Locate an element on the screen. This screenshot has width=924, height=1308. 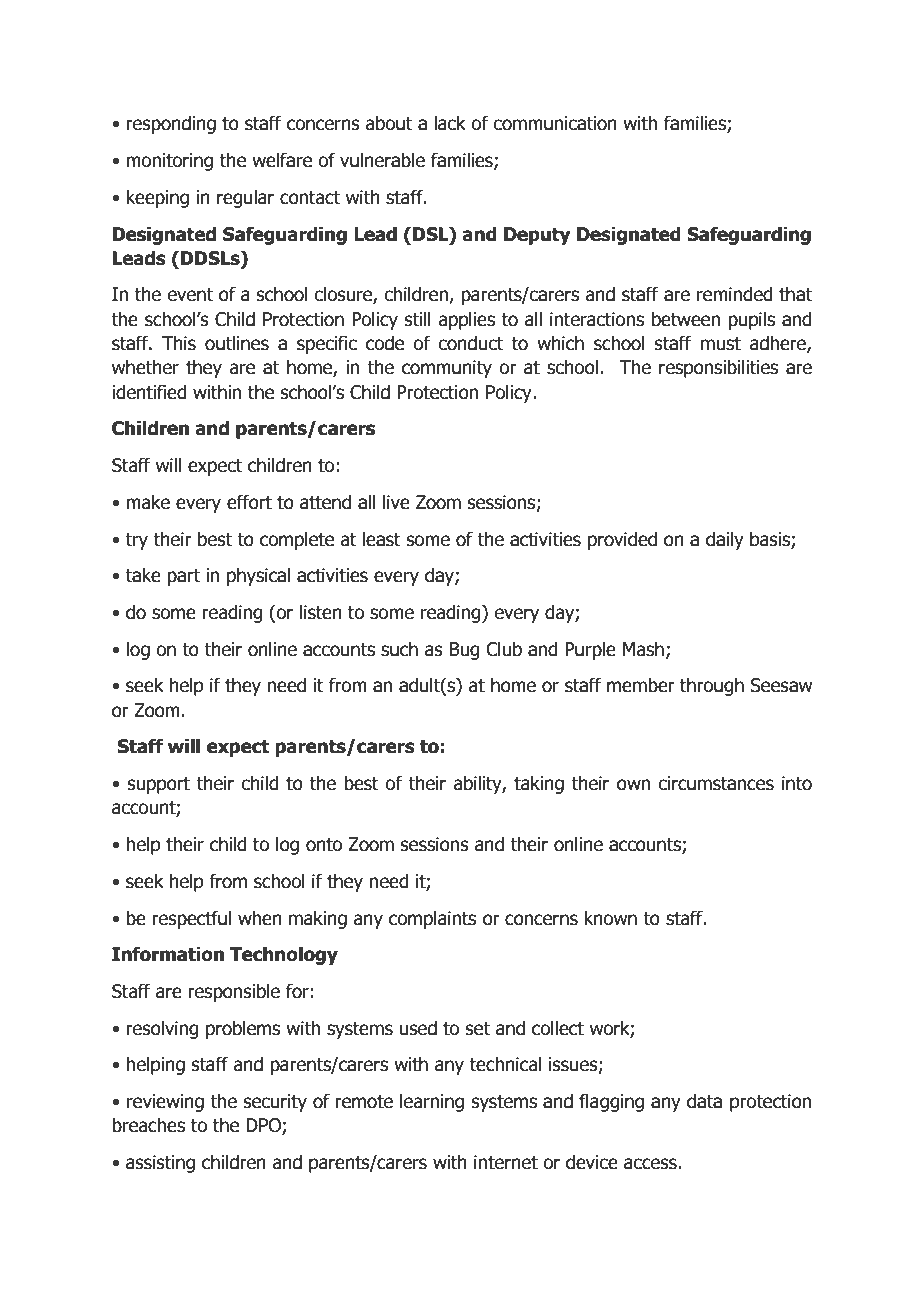
daily is located at coordinates (725, 540).
